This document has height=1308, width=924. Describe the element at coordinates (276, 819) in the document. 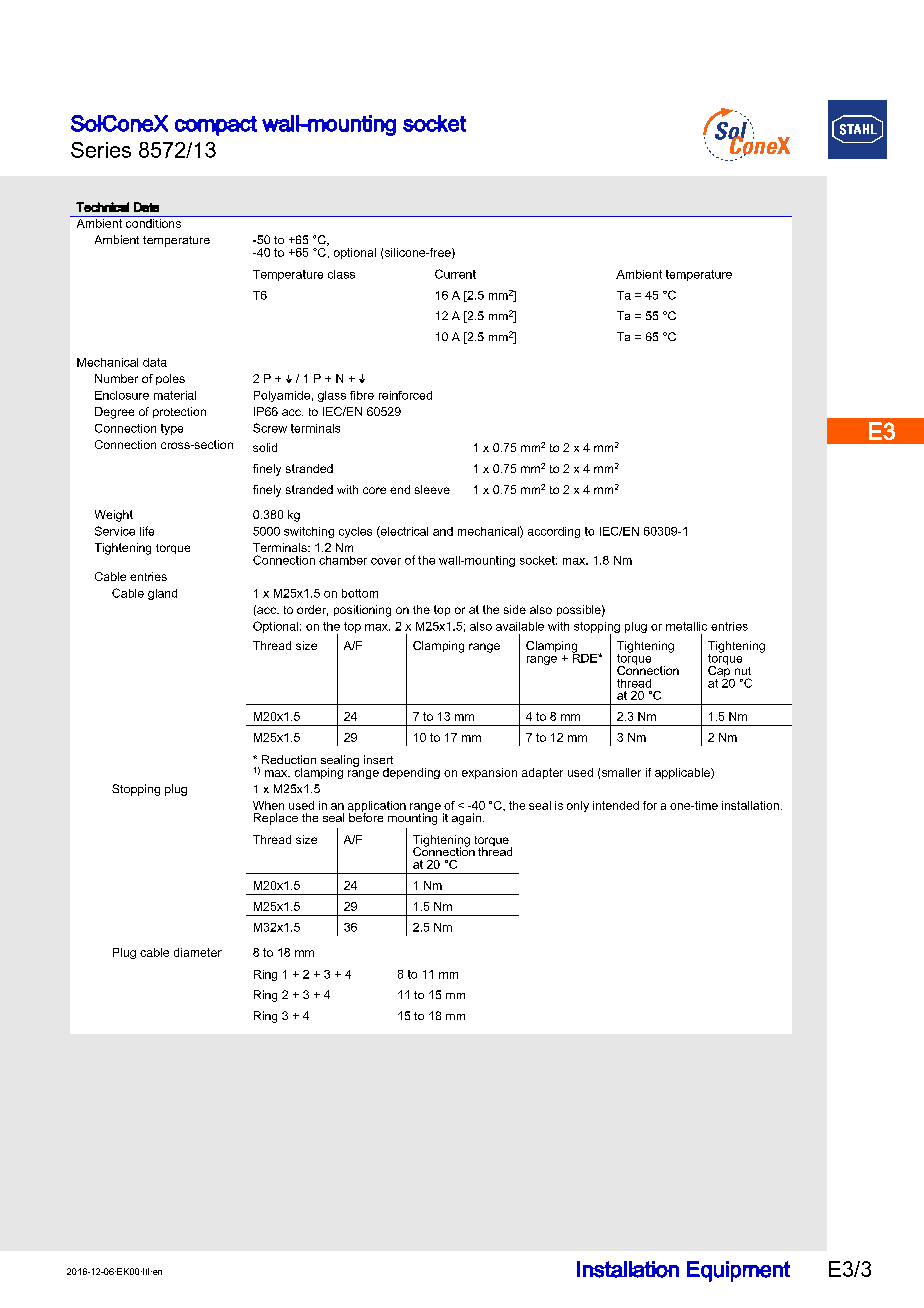

I see `Replace` at that location.
